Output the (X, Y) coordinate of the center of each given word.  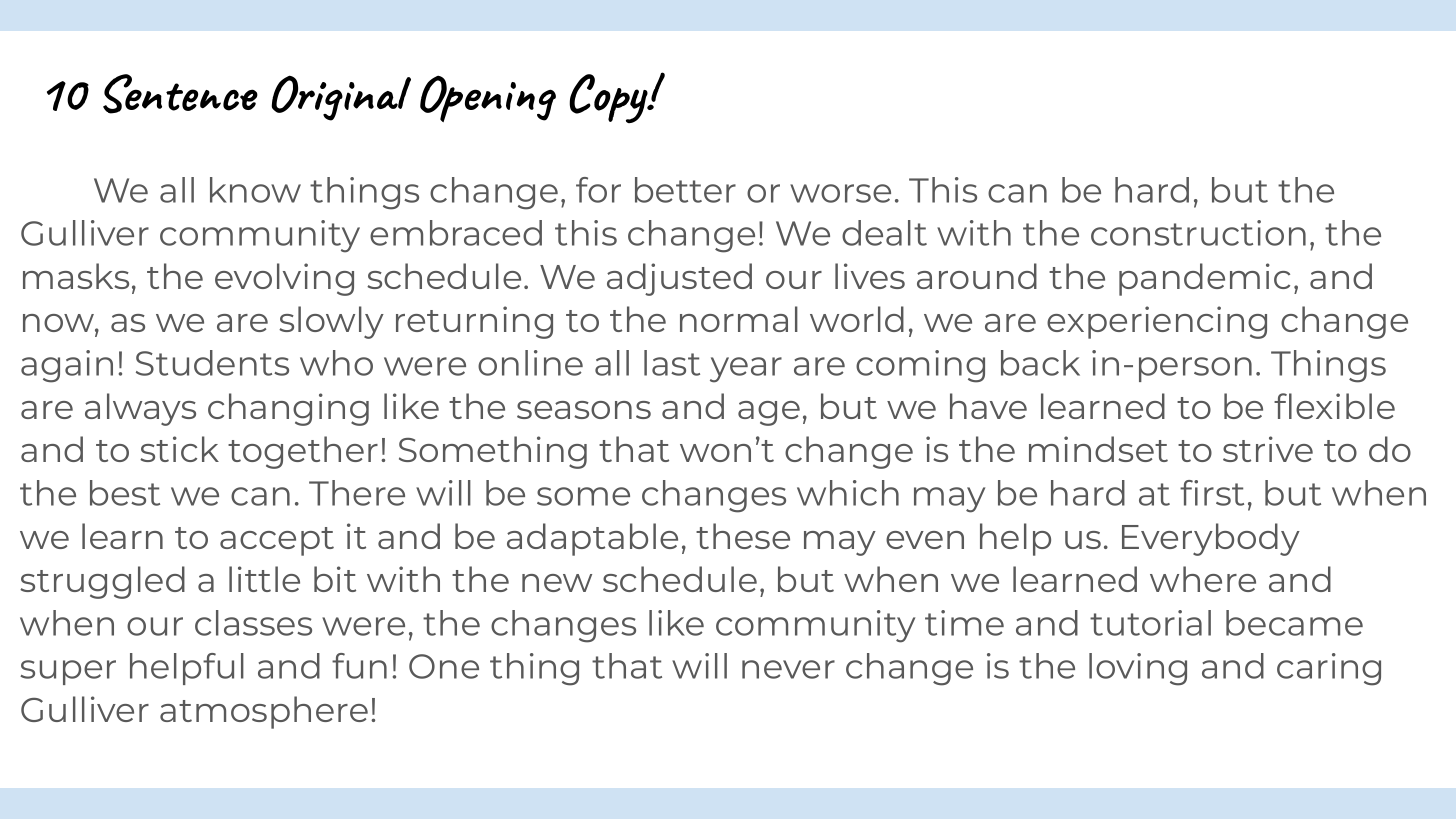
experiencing (1157, 322)
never (788, 669)
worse (840, 193)
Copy (609, 98)
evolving (284, 279)
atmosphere (264, 712)
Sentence (180, 94)
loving (1138, 669)
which (848, 493)
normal (739, 319)
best (125, 493)
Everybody (1211, 539)
